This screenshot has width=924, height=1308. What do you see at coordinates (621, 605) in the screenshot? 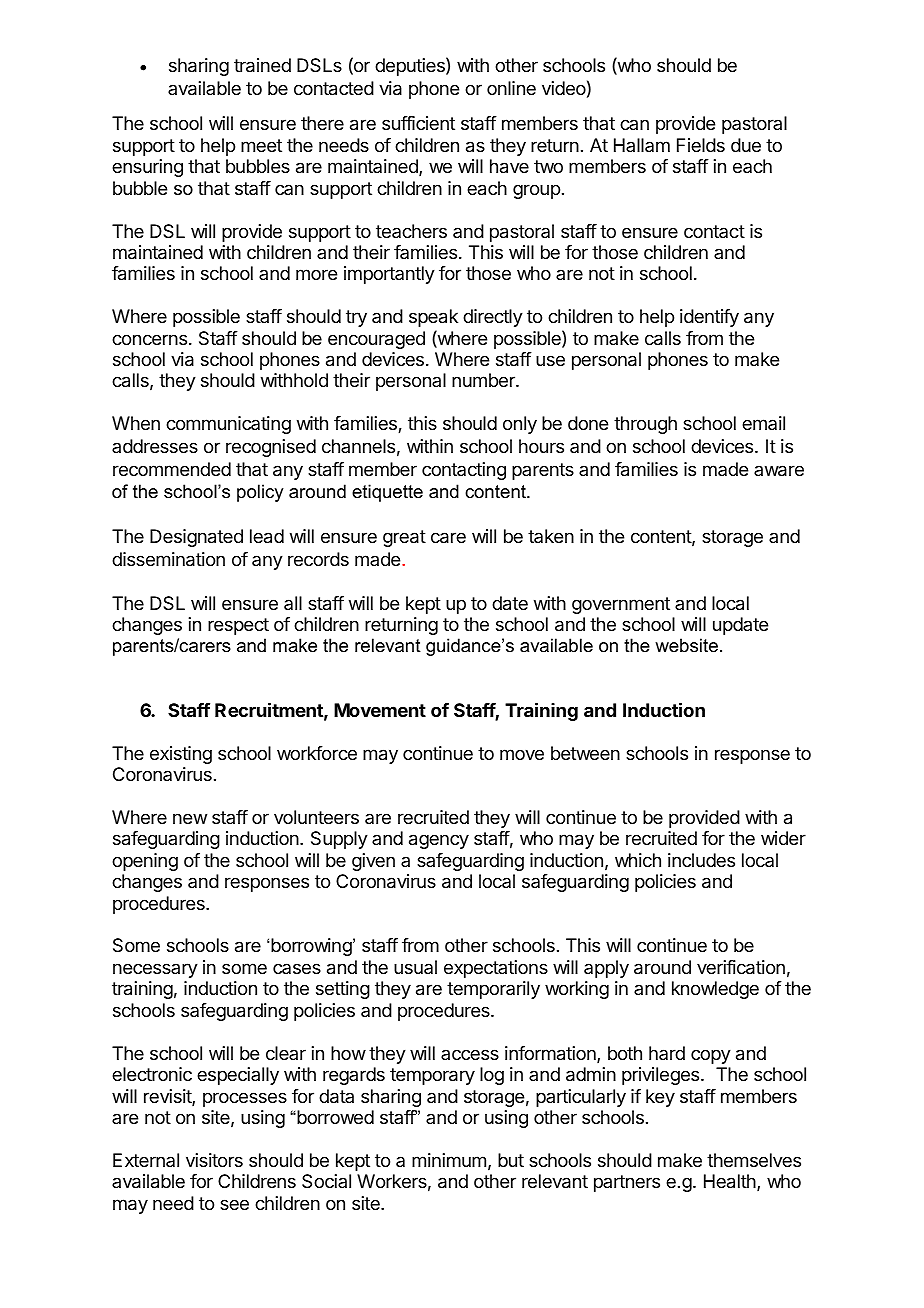
I see `government` at bounding box center [621, 605].
